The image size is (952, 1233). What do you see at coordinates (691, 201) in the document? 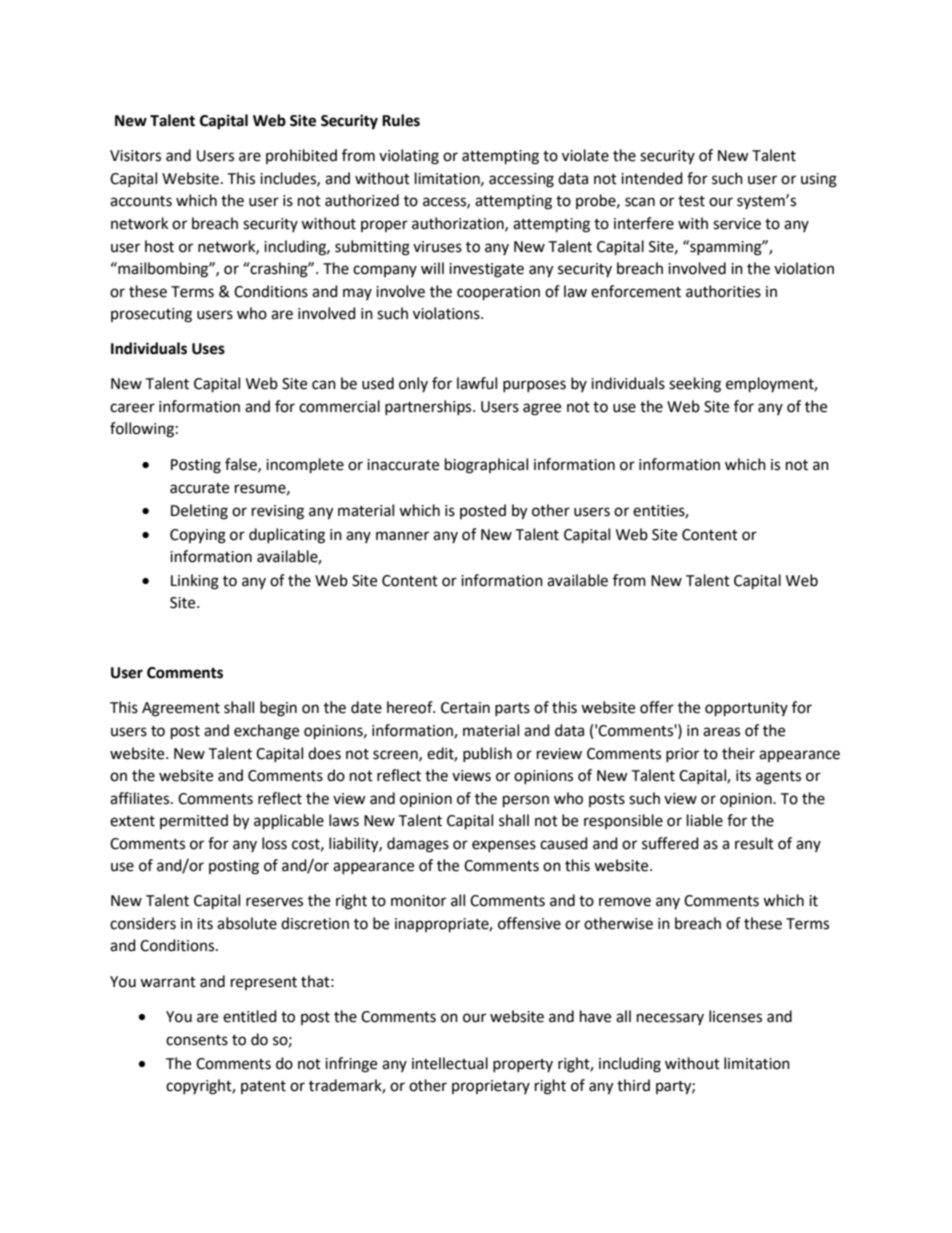
I see `test` at bounding box center [691, 201].
